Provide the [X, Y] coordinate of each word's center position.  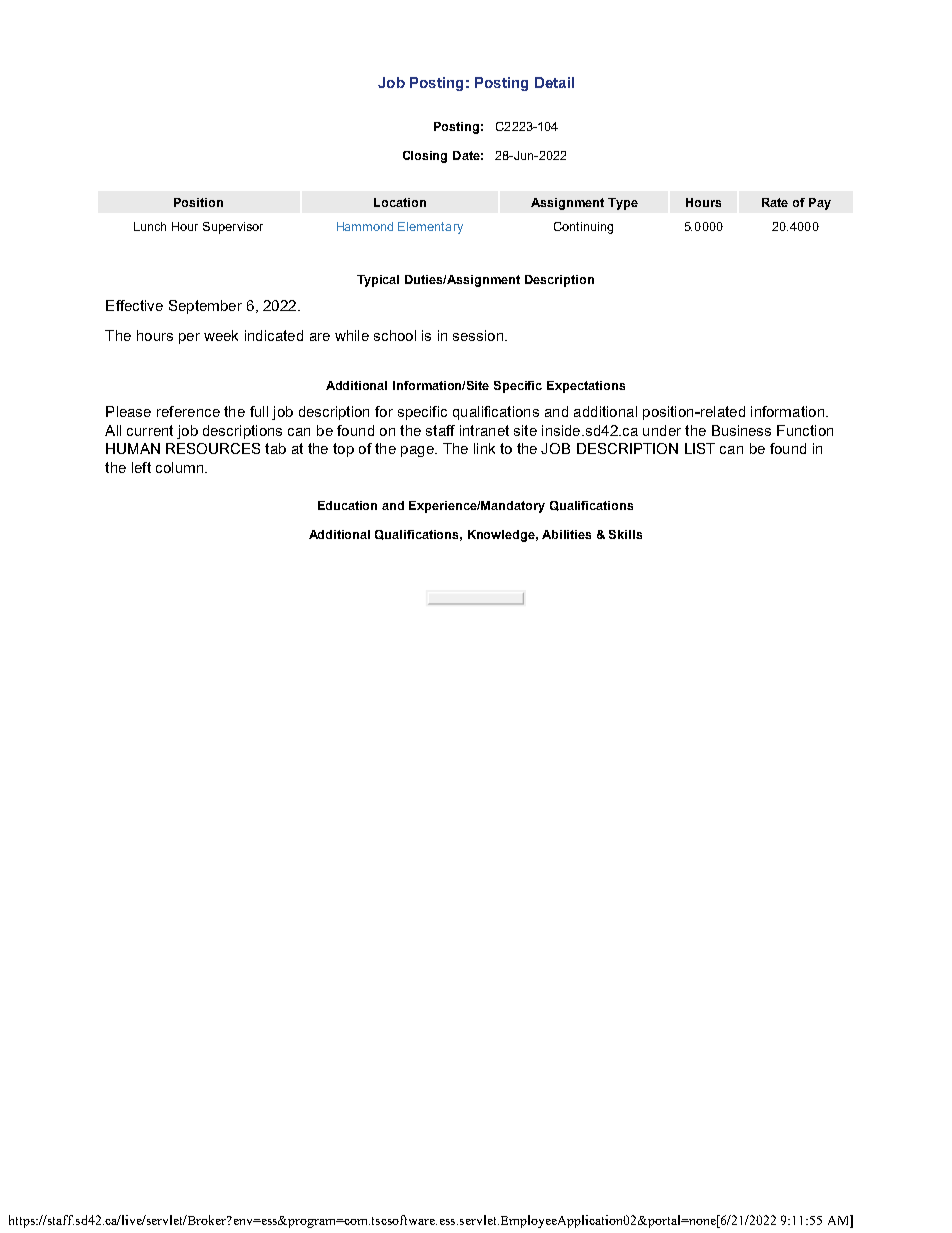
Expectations [586, 387]
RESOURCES [213, 448]
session [479, 335]
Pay [820, 204]
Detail [554, 82]
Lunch [150, 226]
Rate [775, 202]
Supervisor [233, 228]
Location [400, 202]
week [221, 335]
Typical [378, 281]
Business [741, 430]
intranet [484, 430]
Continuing [583, 228]
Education [347, 505]
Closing [425, 157]
